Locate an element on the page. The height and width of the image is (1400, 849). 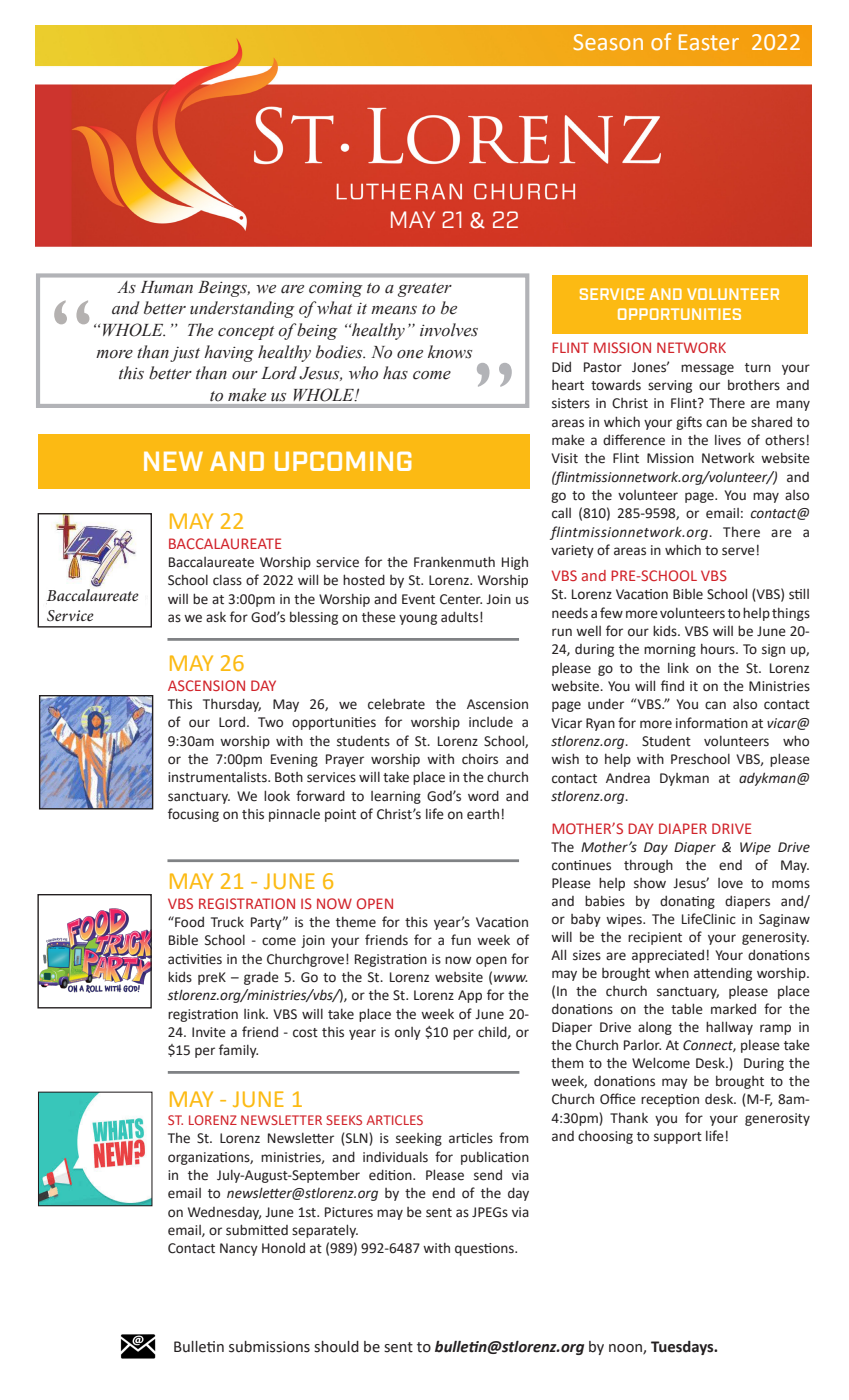
questions is located at coordinates (485, 1249).
